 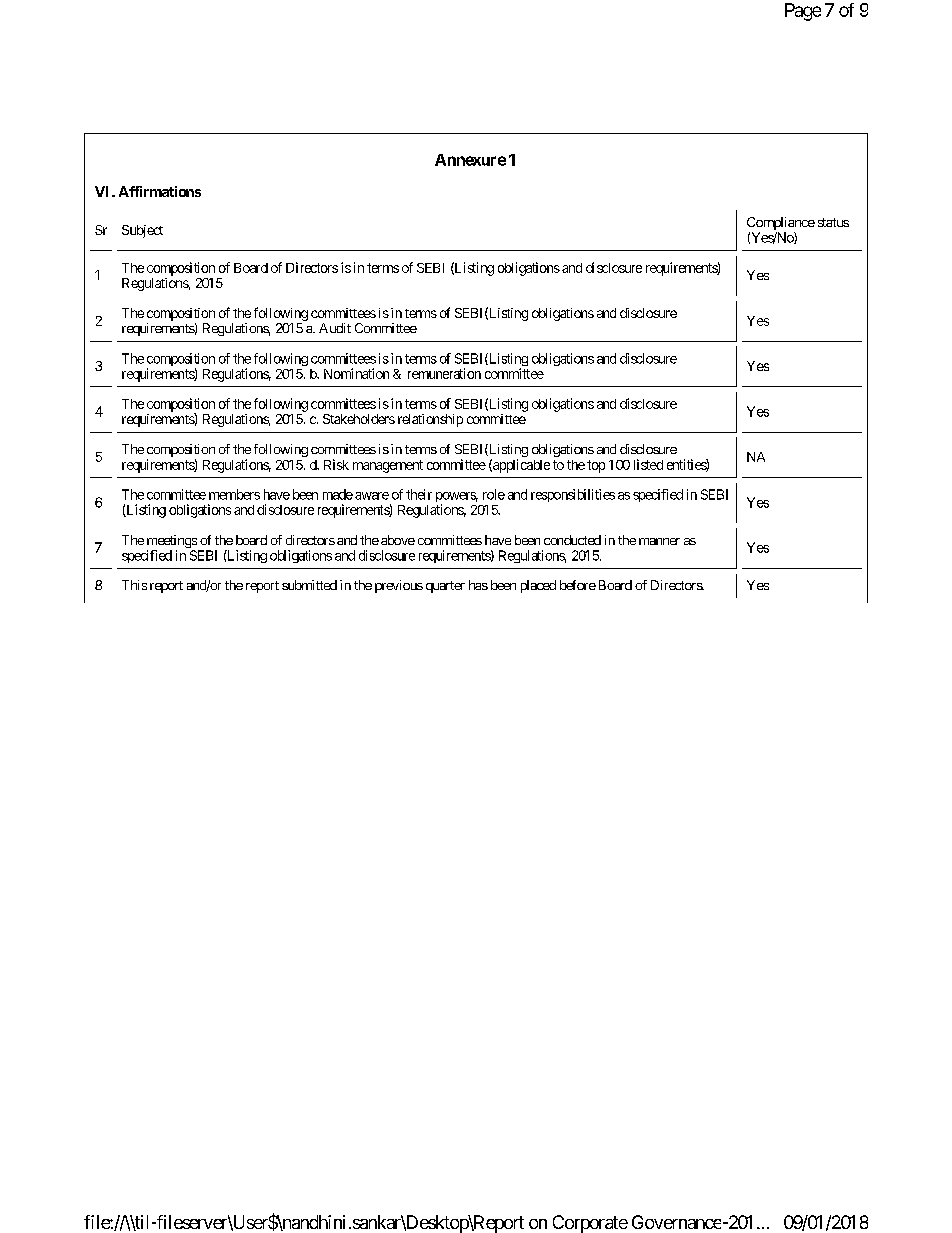 What do you see at coordinates (538, 586) in the screenshot?
I see `placed` at bounding box center [538, 586].
